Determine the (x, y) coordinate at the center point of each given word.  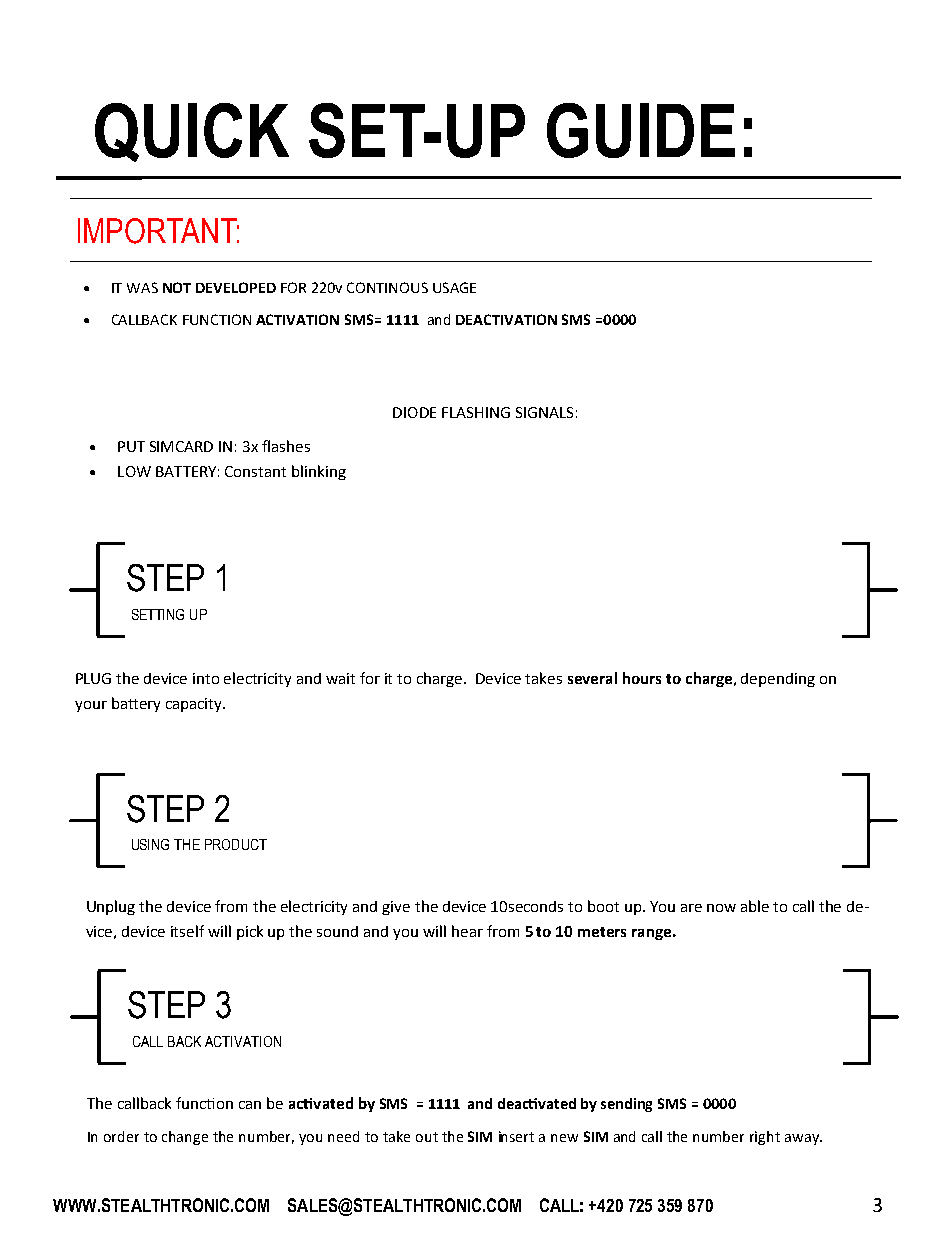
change (185, 1138)
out (427, 1137)
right (765, 1138)
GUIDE (641, 130)
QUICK (192, 132)
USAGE (454, 287)
